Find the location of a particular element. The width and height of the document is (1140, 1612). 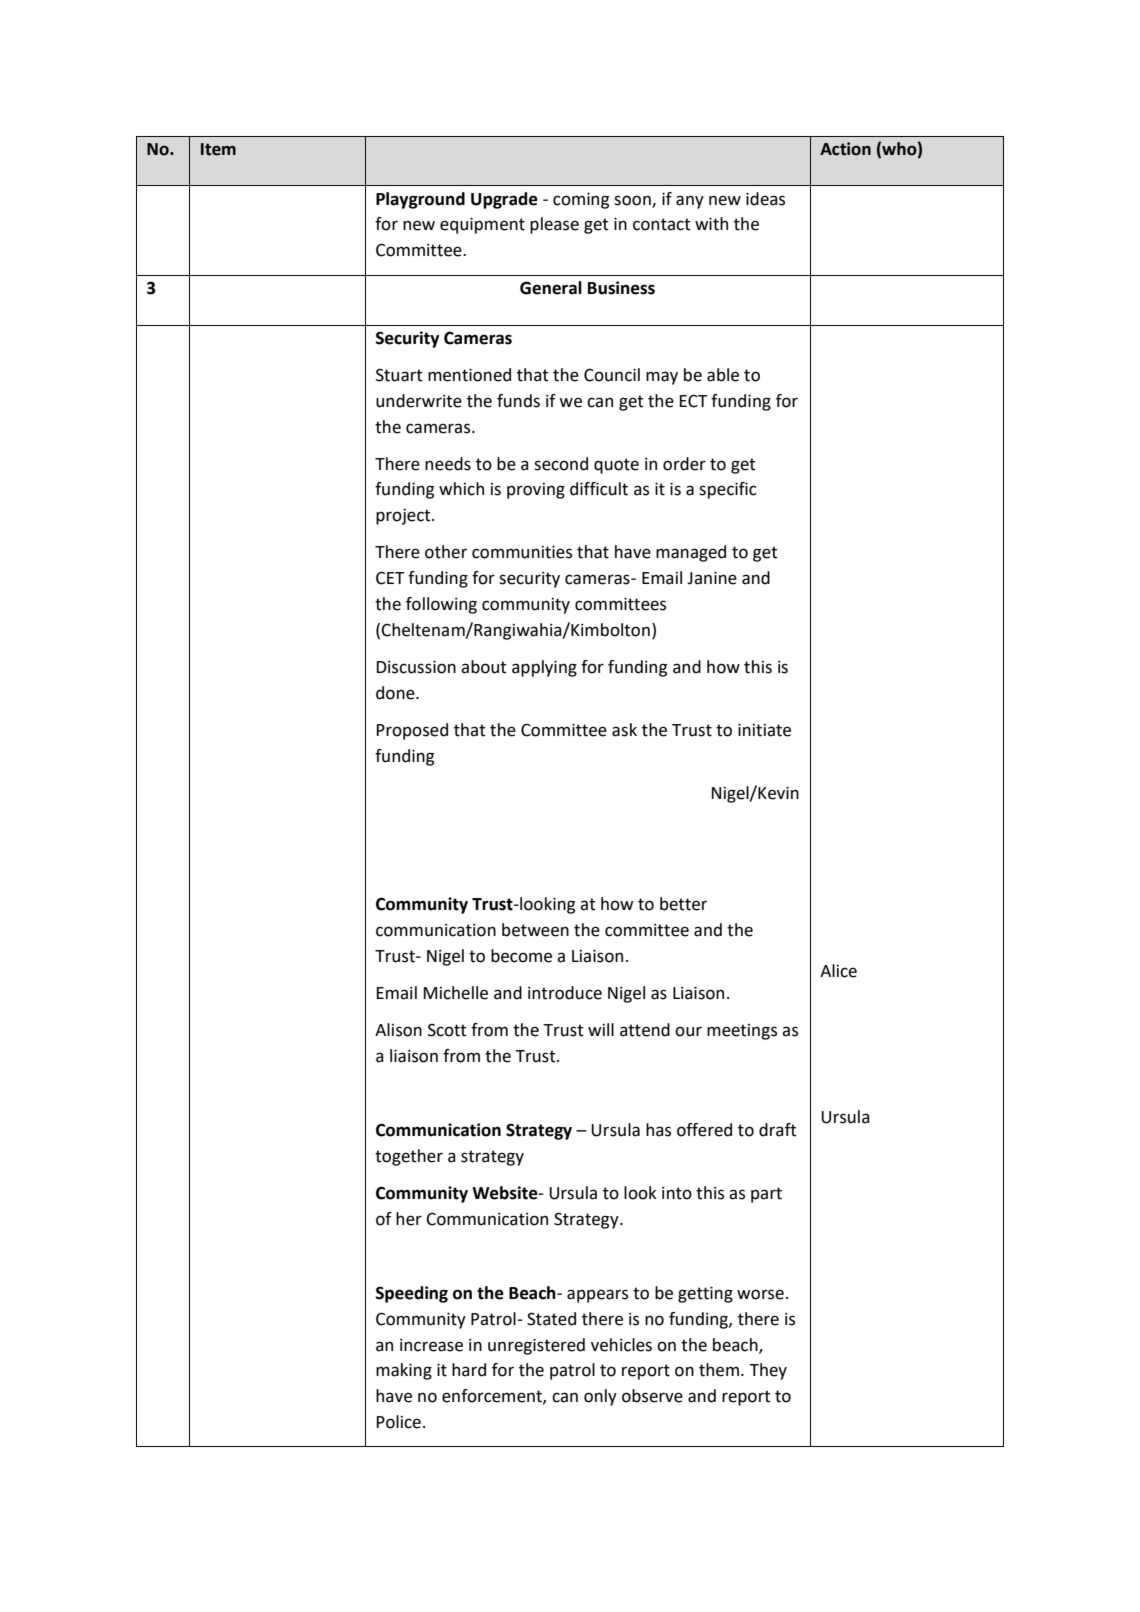

initiate is located at coordinates (764, 730).
